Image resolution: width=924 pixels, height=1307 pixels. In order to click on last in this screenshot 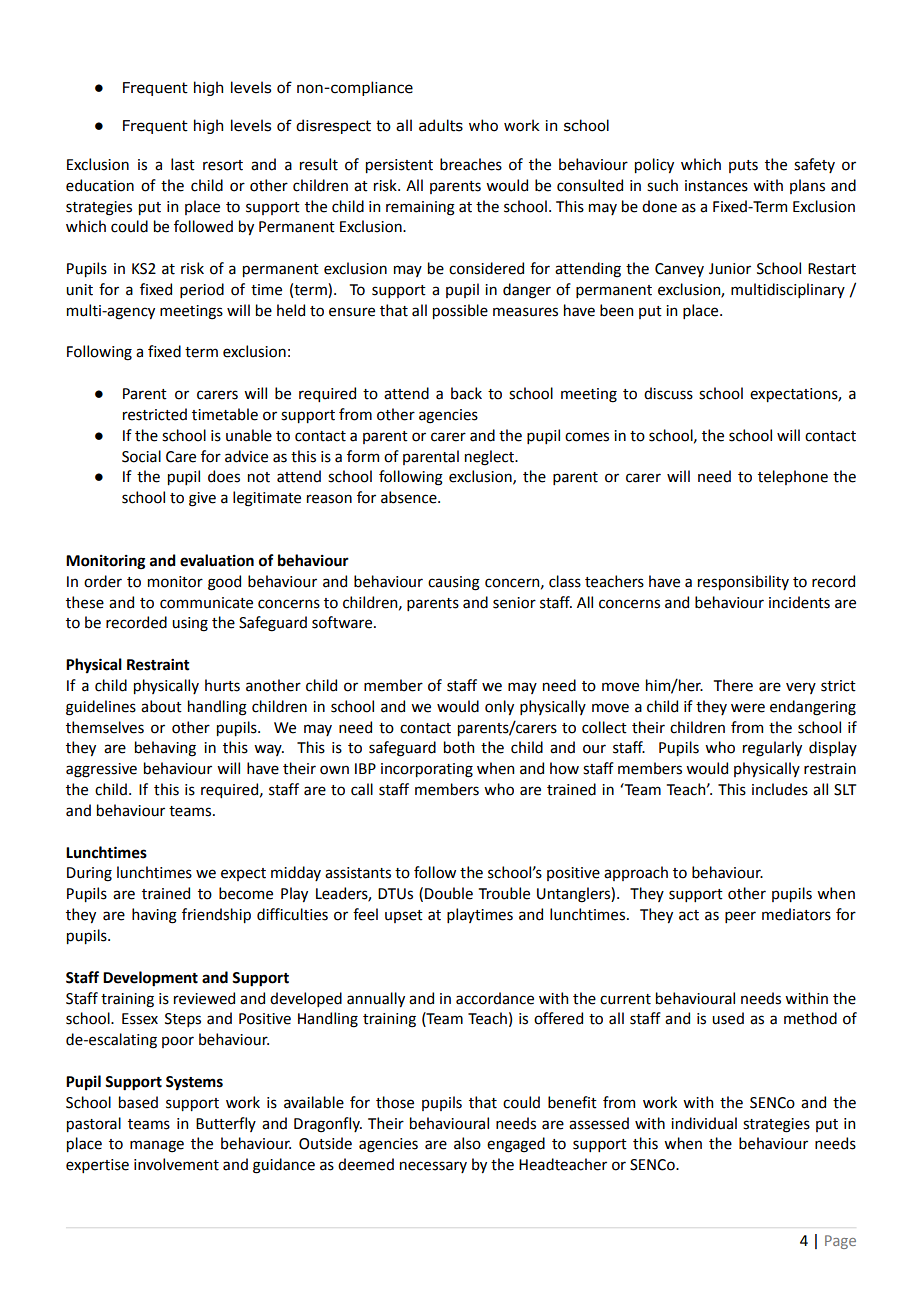, I will do `click(183, 164)`.
